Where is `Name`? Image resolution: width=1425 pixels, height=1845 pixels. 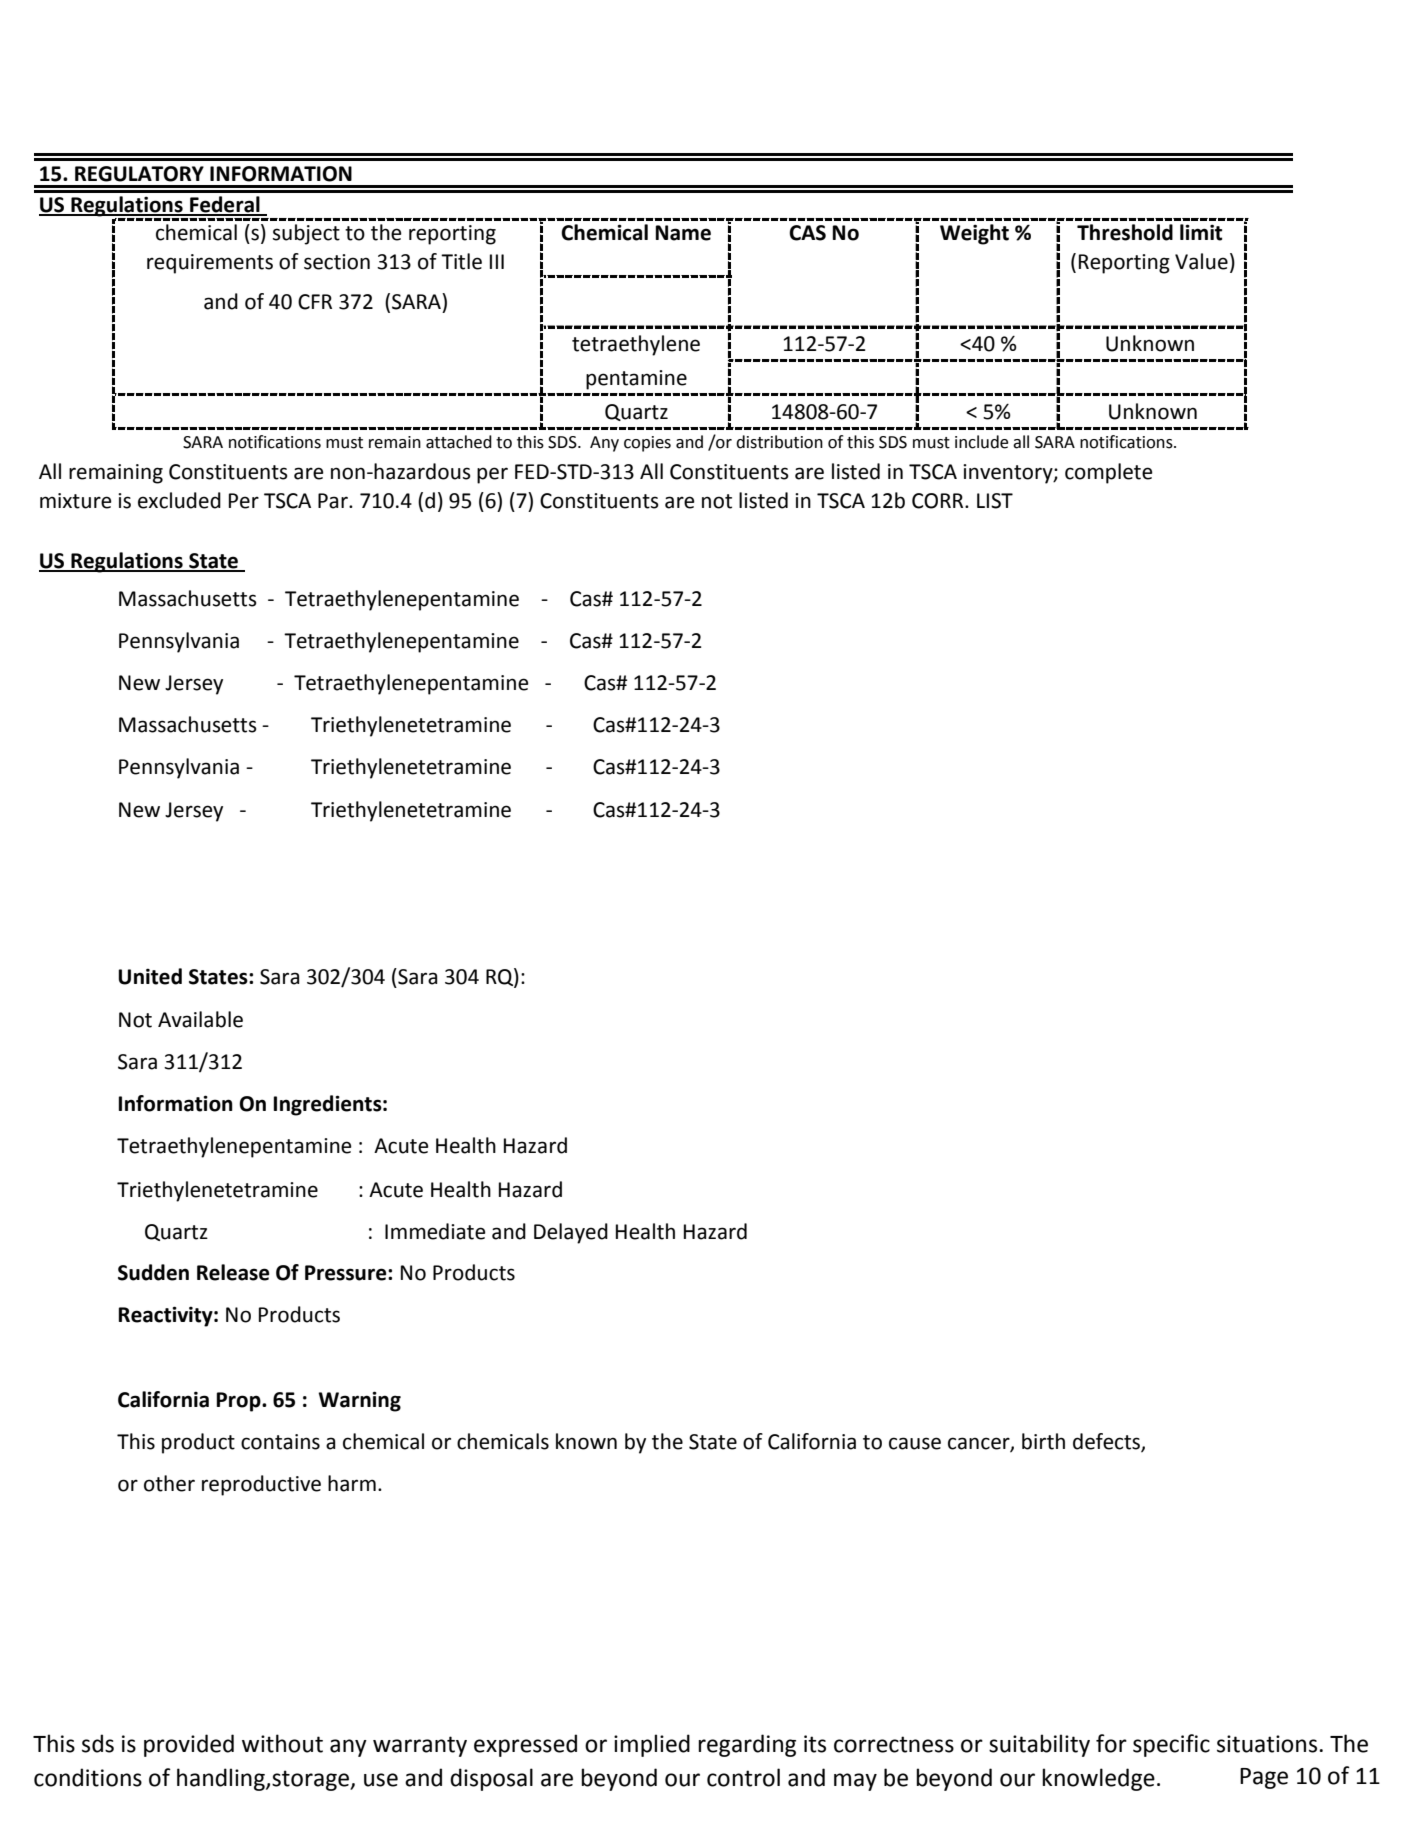
Name is located at coordinates (683, 233).
